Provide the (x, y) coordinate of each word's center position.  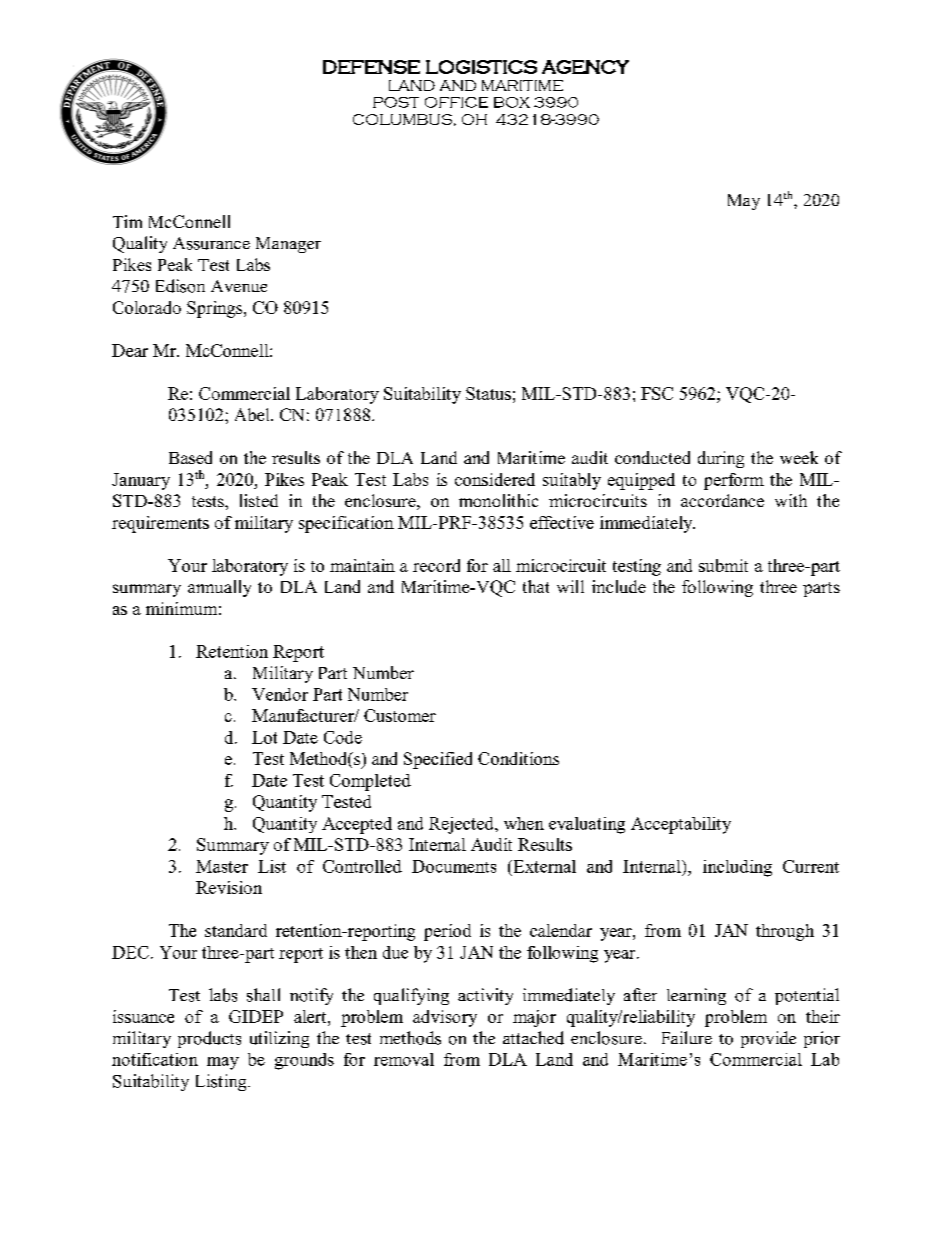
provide (768, 1039)
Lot (264, 737)
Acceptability (681, 825)
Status (488, 393)
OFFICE (456, 102)
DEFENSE (371, 67)
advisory (445, 1018)
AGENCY (585, 67)
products (209, 1039)
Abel (253, 414)
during (721, 459)
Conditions (518, 758)
